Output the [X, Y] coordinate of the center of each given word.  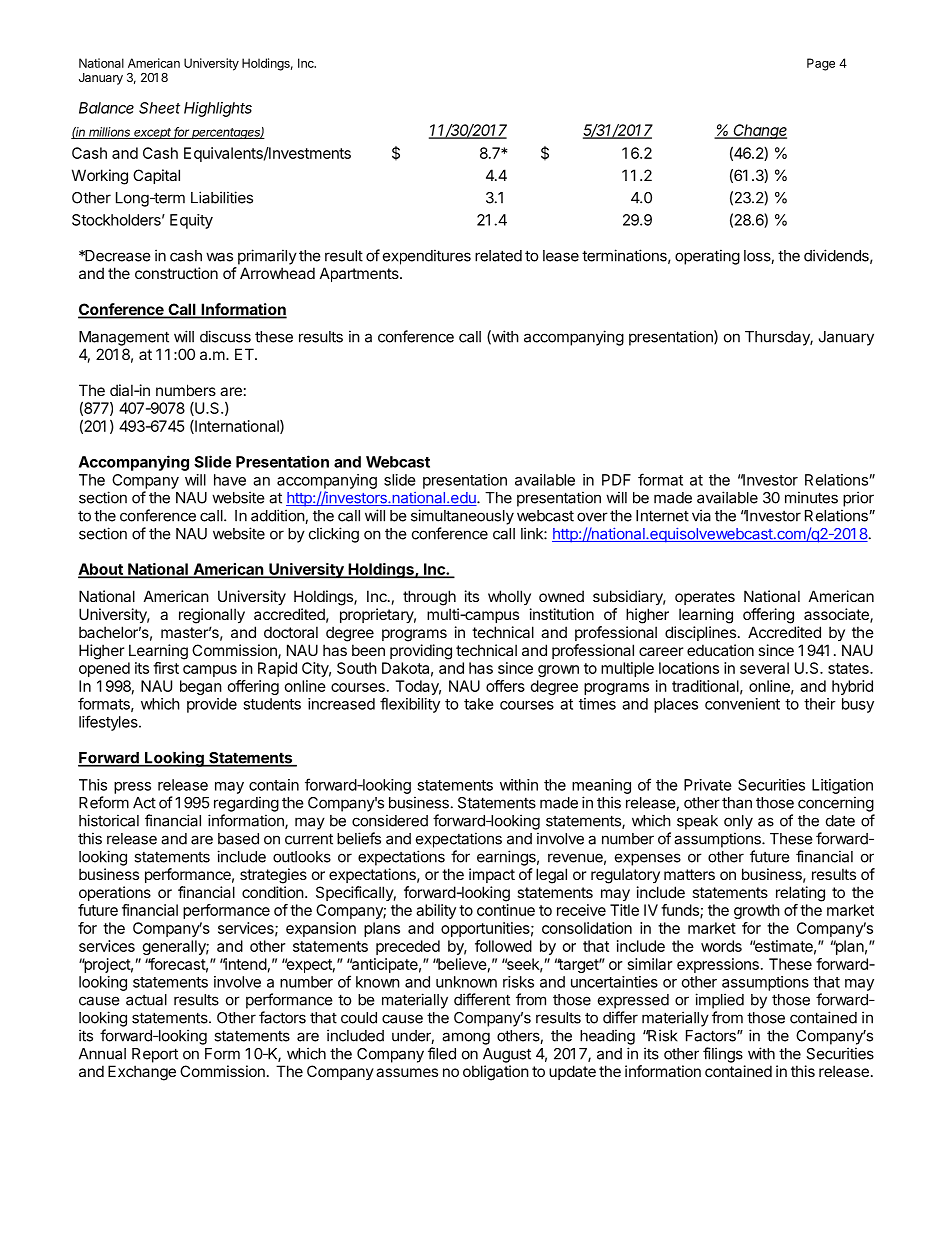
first [166, 668]
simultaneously [462, 517]
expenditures [427, 257]
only [738, 822]
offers [505, 686]
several [764, 668]
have [230, 480]
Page [821, 64]
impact [492, 875]
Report [155, 1055]
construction [176, 273]
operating [707, 257]
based [238, 839]
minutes [811, 497]
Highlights [218, 109]
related [498, 256]
